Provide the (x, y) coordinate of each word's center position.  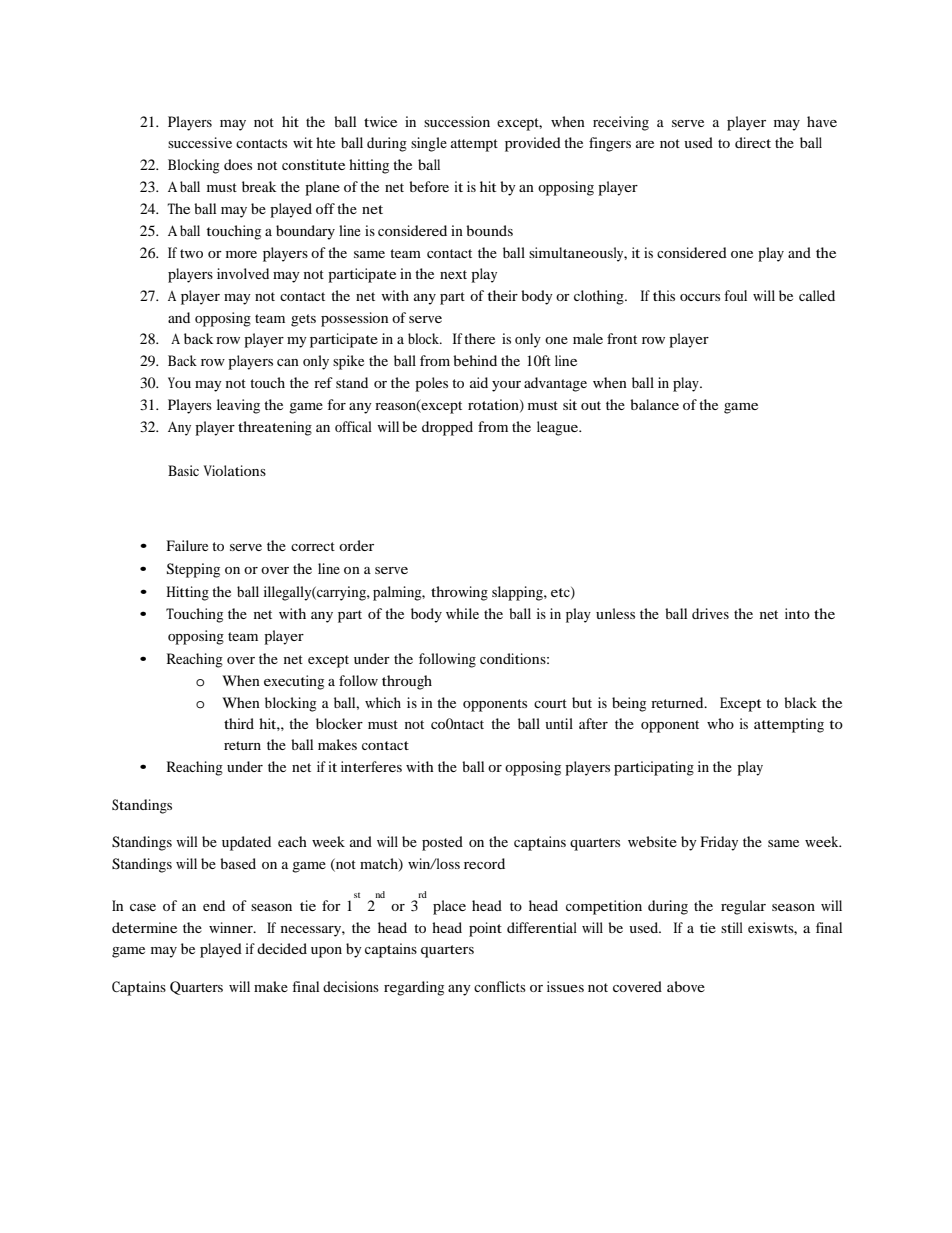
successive (200, 142)
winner (232, 927)
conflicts (500, 986)
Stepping (193, 570)
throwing (459, 593)
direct (753, 142)
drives (710, 613)
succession (457, 121)
